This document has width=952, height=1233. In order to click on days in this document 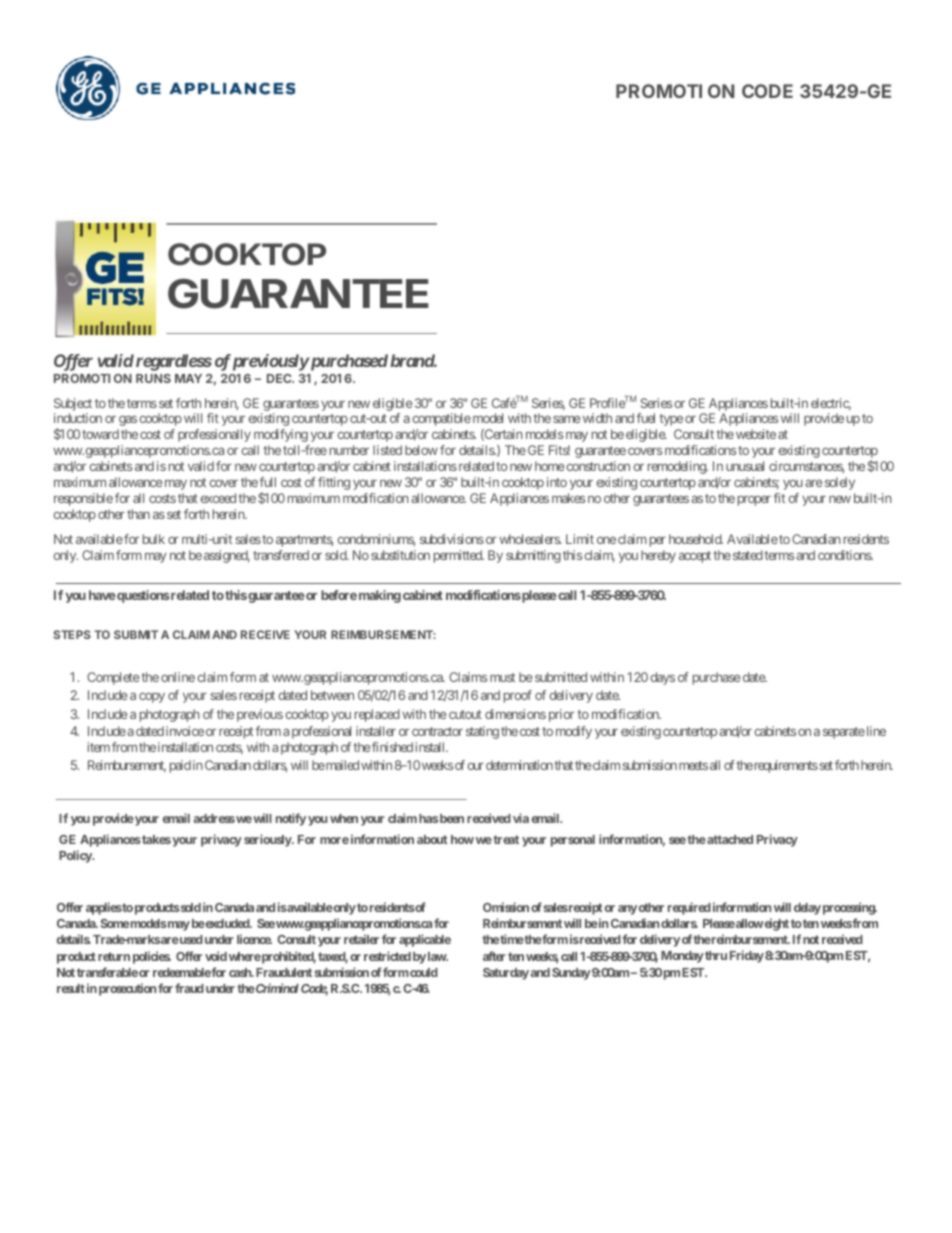, I will do `click(662, 678)`.
